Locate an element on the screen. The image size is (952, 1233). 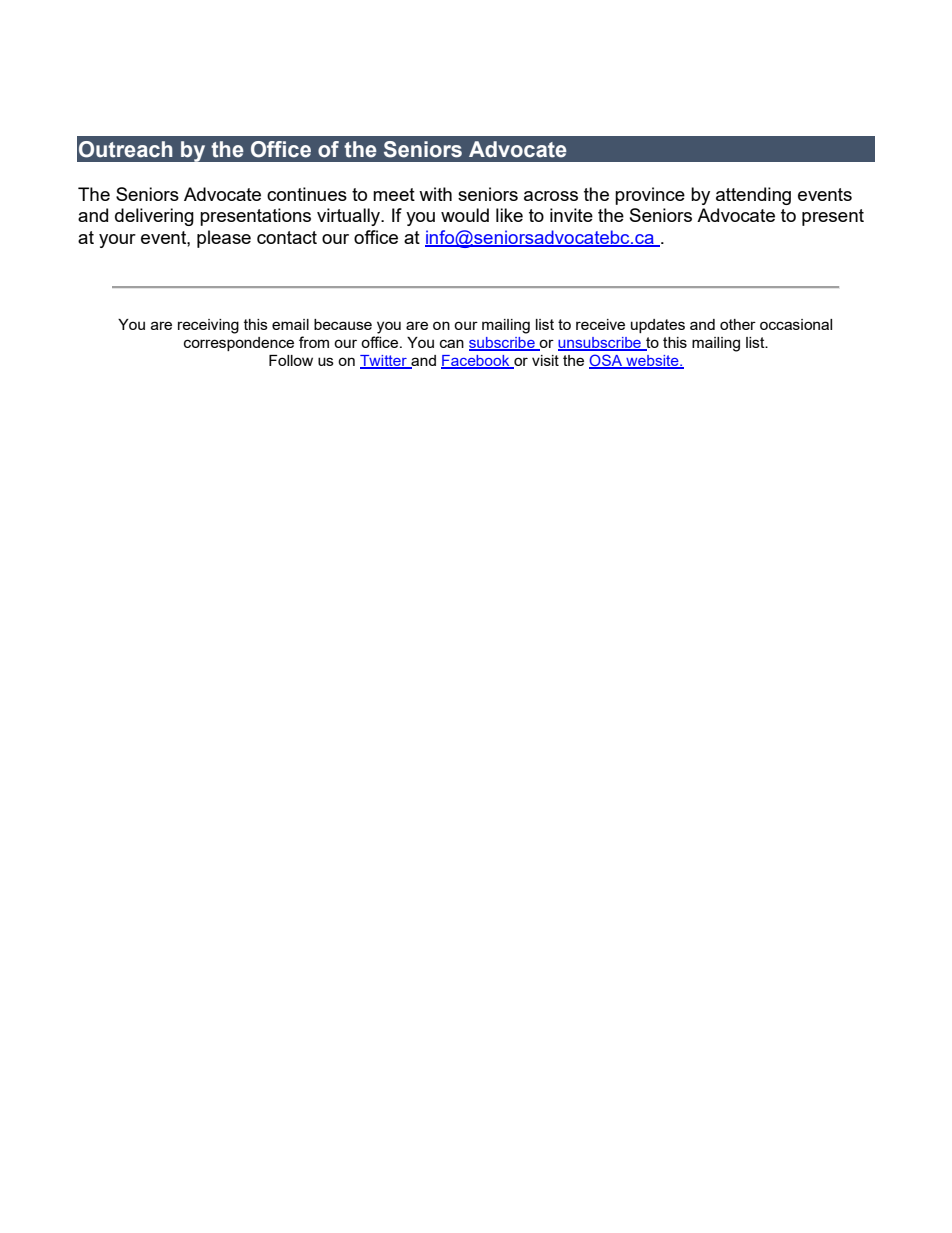
would is located at coordinates (465, 215).
